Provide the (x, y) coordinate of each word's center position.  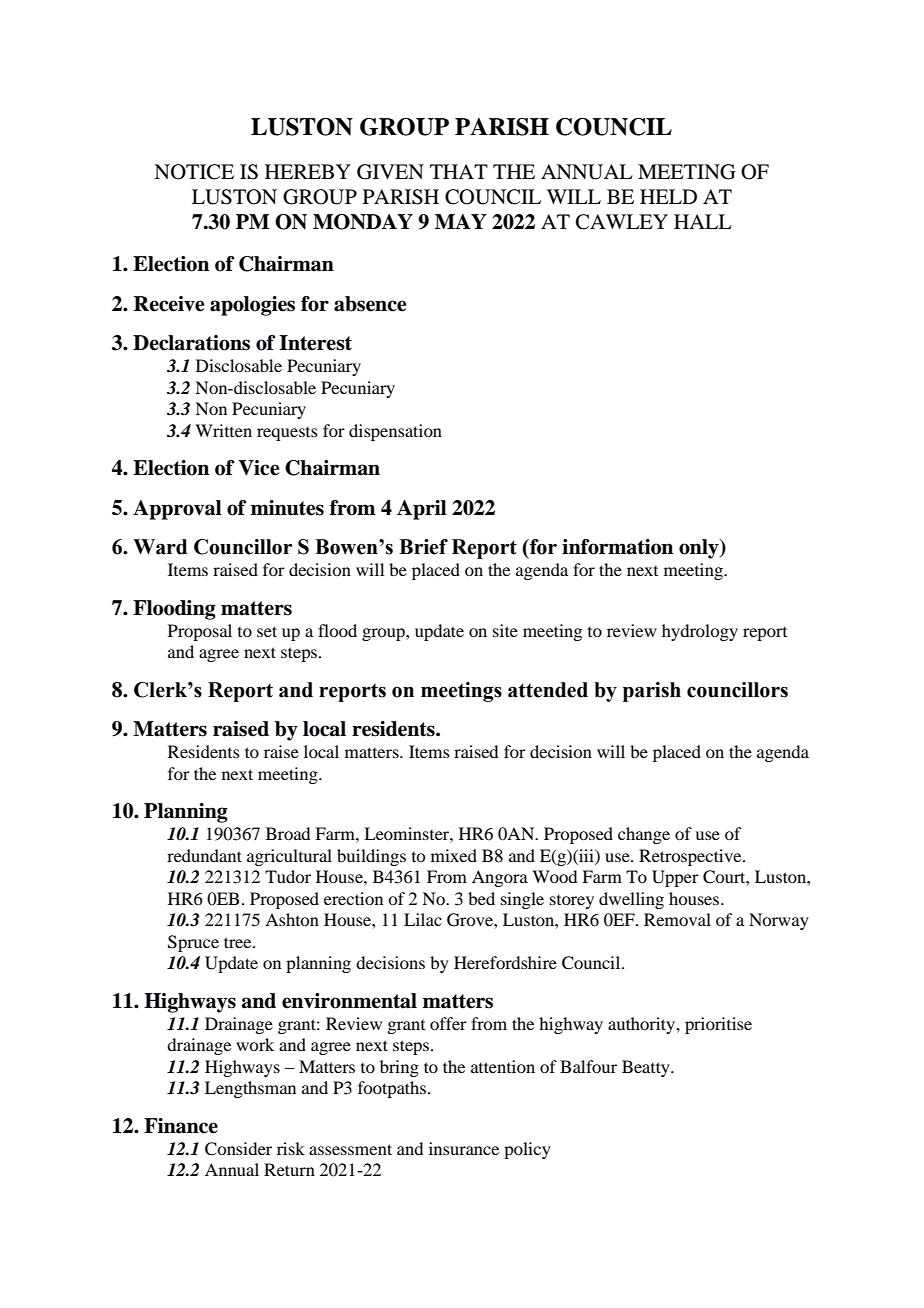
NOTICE (194, 172)
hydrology (700, 632)
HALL (703, 221)
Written (223, 430)
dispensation (395, 432)
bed (481, 898)
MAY (461, 221)
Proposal (200, 632)
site (505, 630)
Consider (238, 1149)
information (617, 547)
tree (239, 942)
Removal (677, 919)
